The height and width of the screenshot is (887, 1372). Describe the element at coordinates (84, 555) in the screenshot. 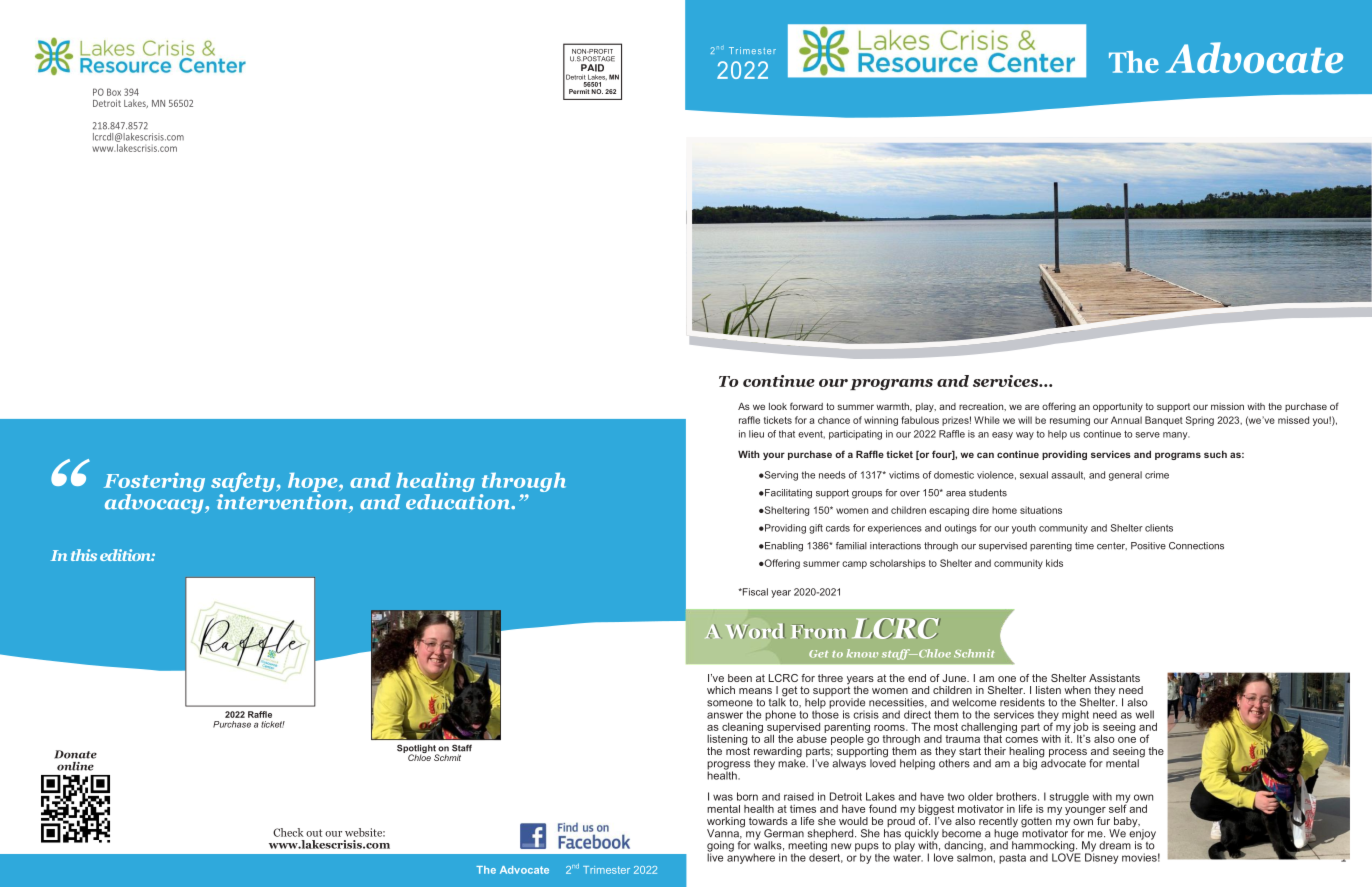

I see `this` at that location.
